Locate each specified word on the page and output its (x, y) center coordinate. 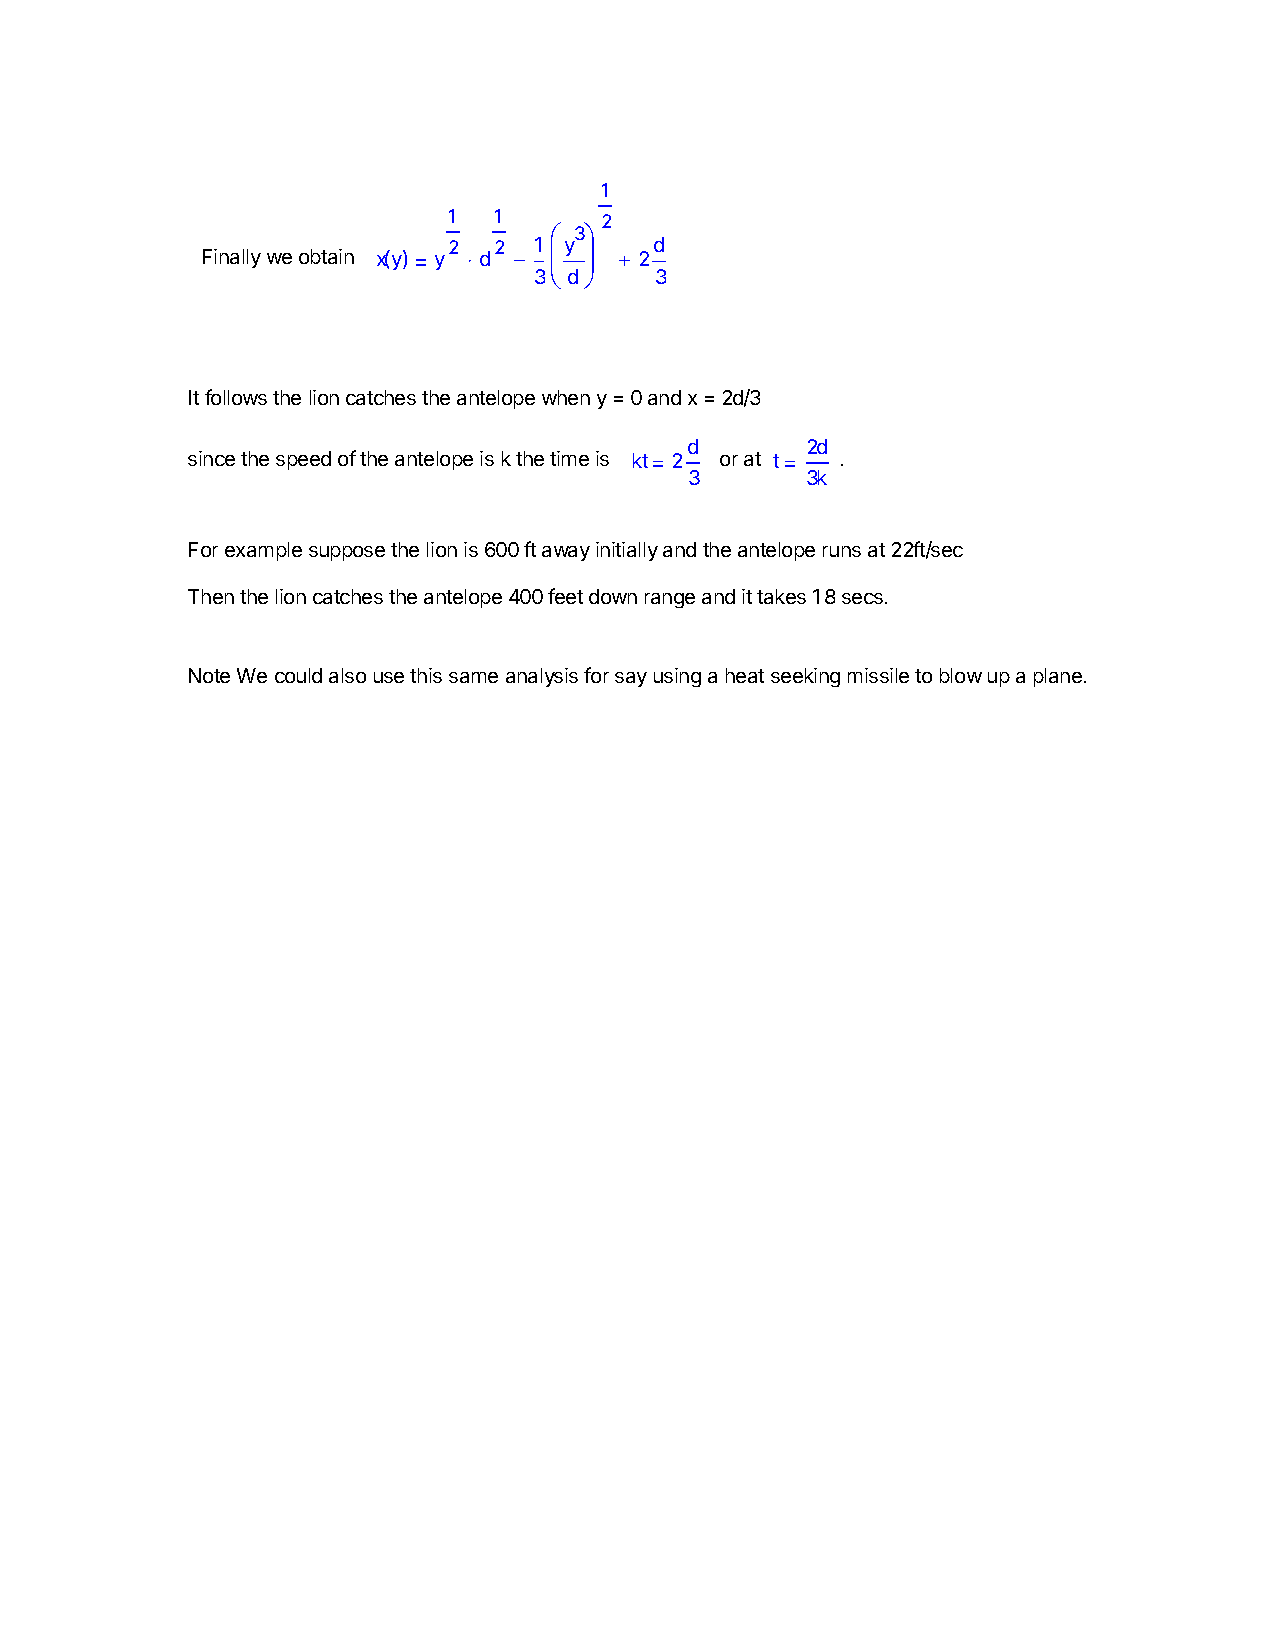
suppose (347, 553)
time (569, 458)
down (613, 596)
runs (842, 551)
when (566, 397)
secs (862, 598)
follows (236, 397)
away (566, 553)
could (298, 675)
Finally (232, 258)
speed (303, 460)
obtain (326, 256)
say (631, 679)
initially (627, 551)
